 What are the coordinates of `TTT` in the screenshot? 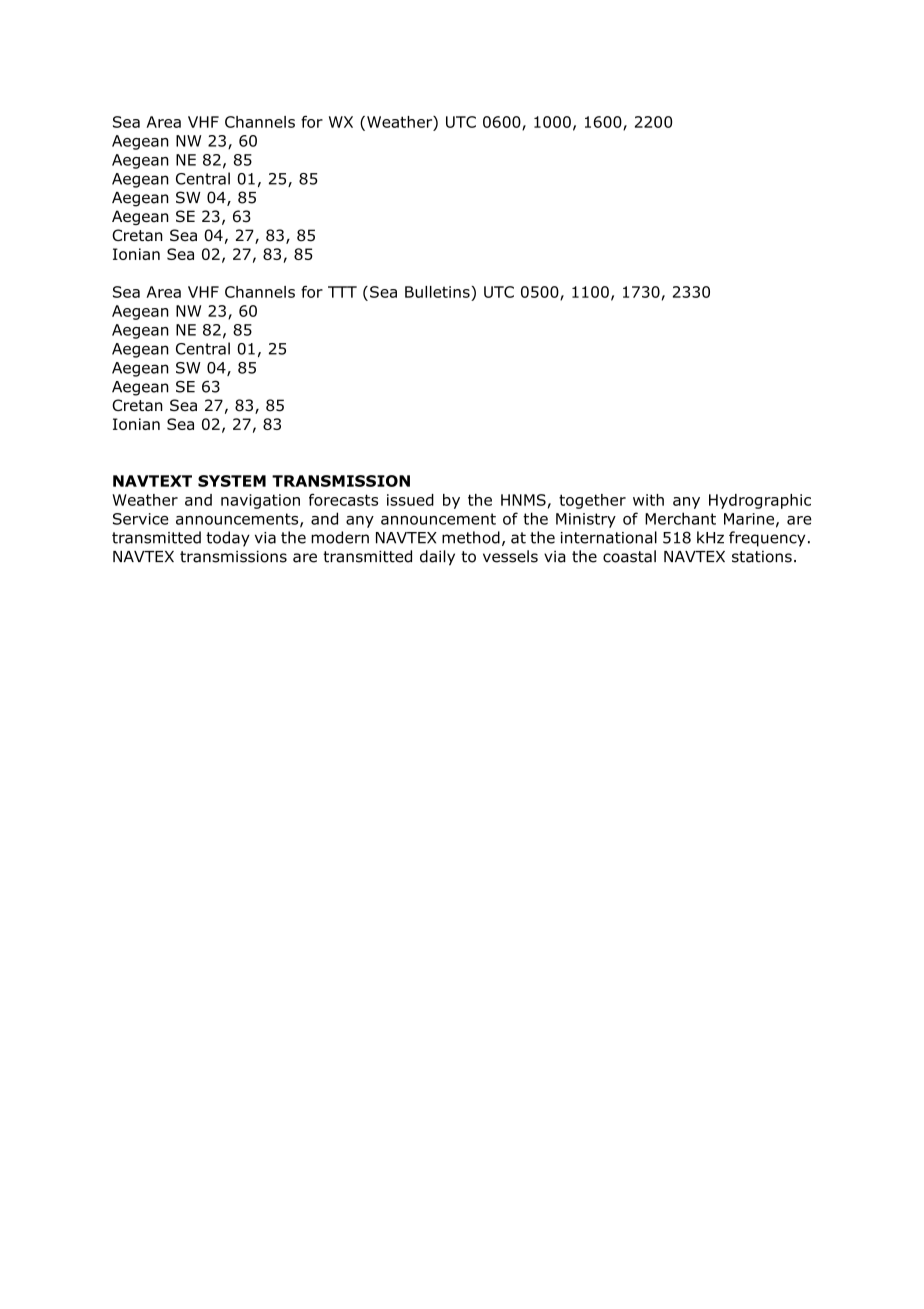 It's located at (342, 292).
